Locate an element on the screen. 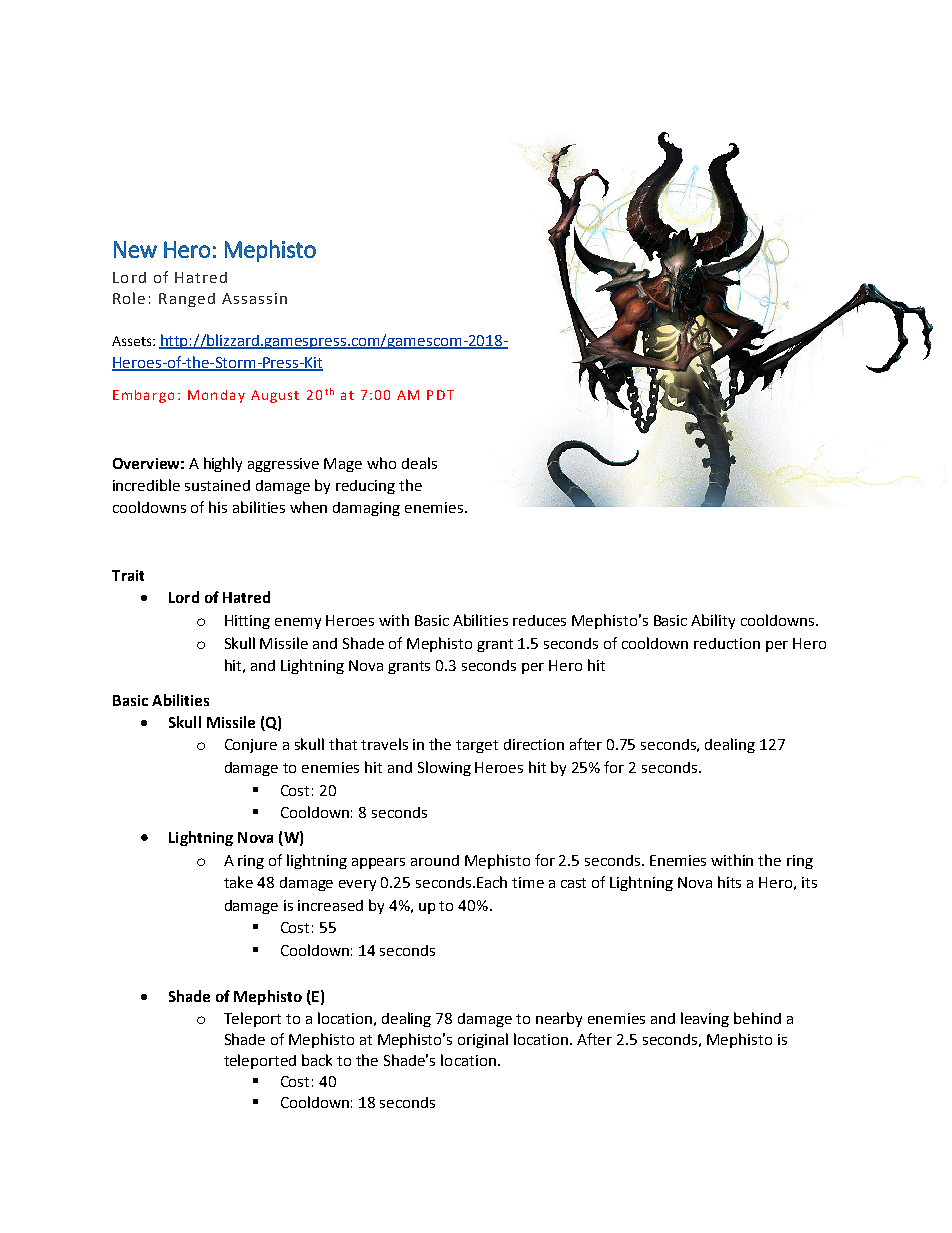 This screenshot has height=1233, width=952. Ability is located at coordinates (713, 621).
